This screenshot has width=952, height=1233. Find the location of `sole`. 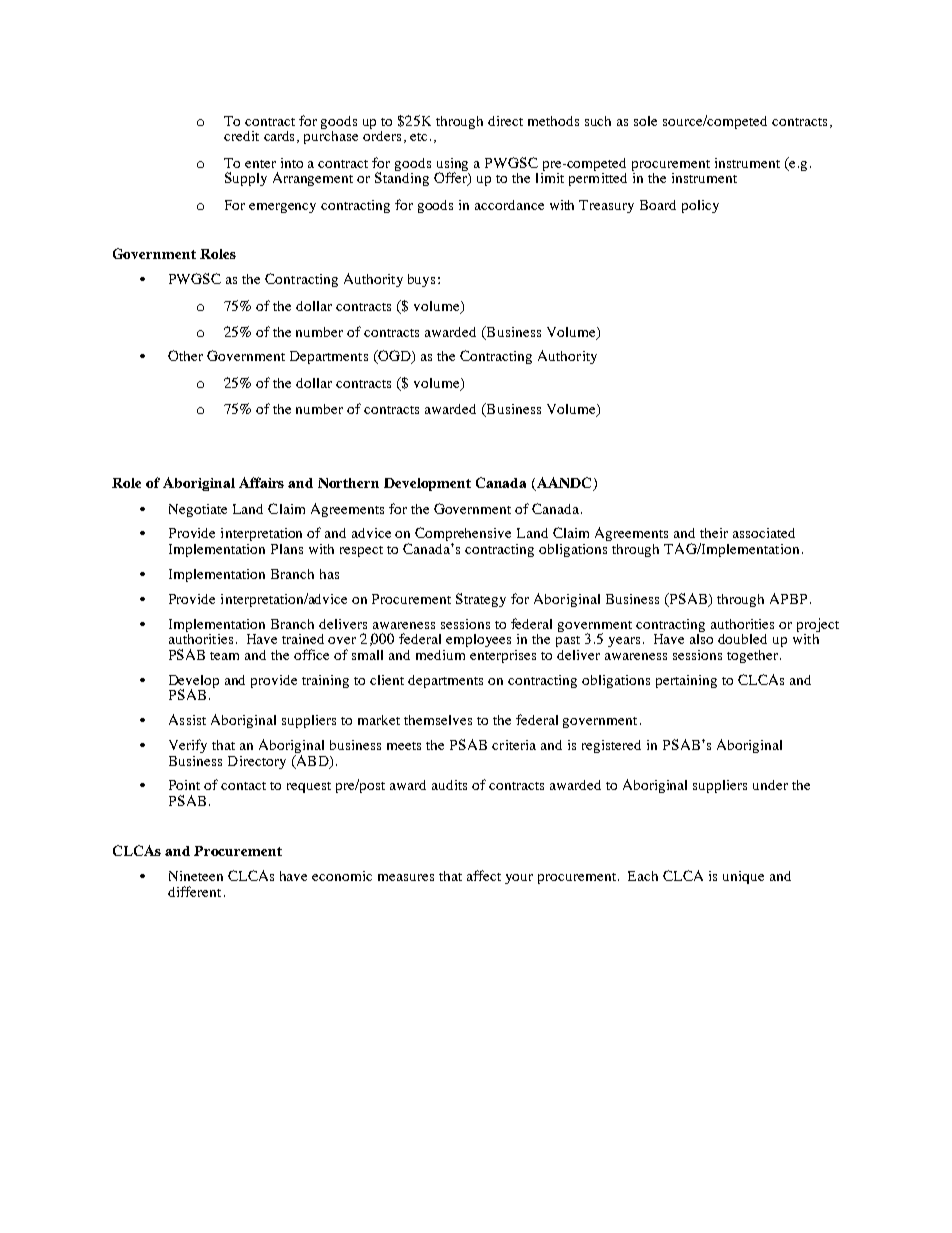

sole is located at coordinates (645, 121).
